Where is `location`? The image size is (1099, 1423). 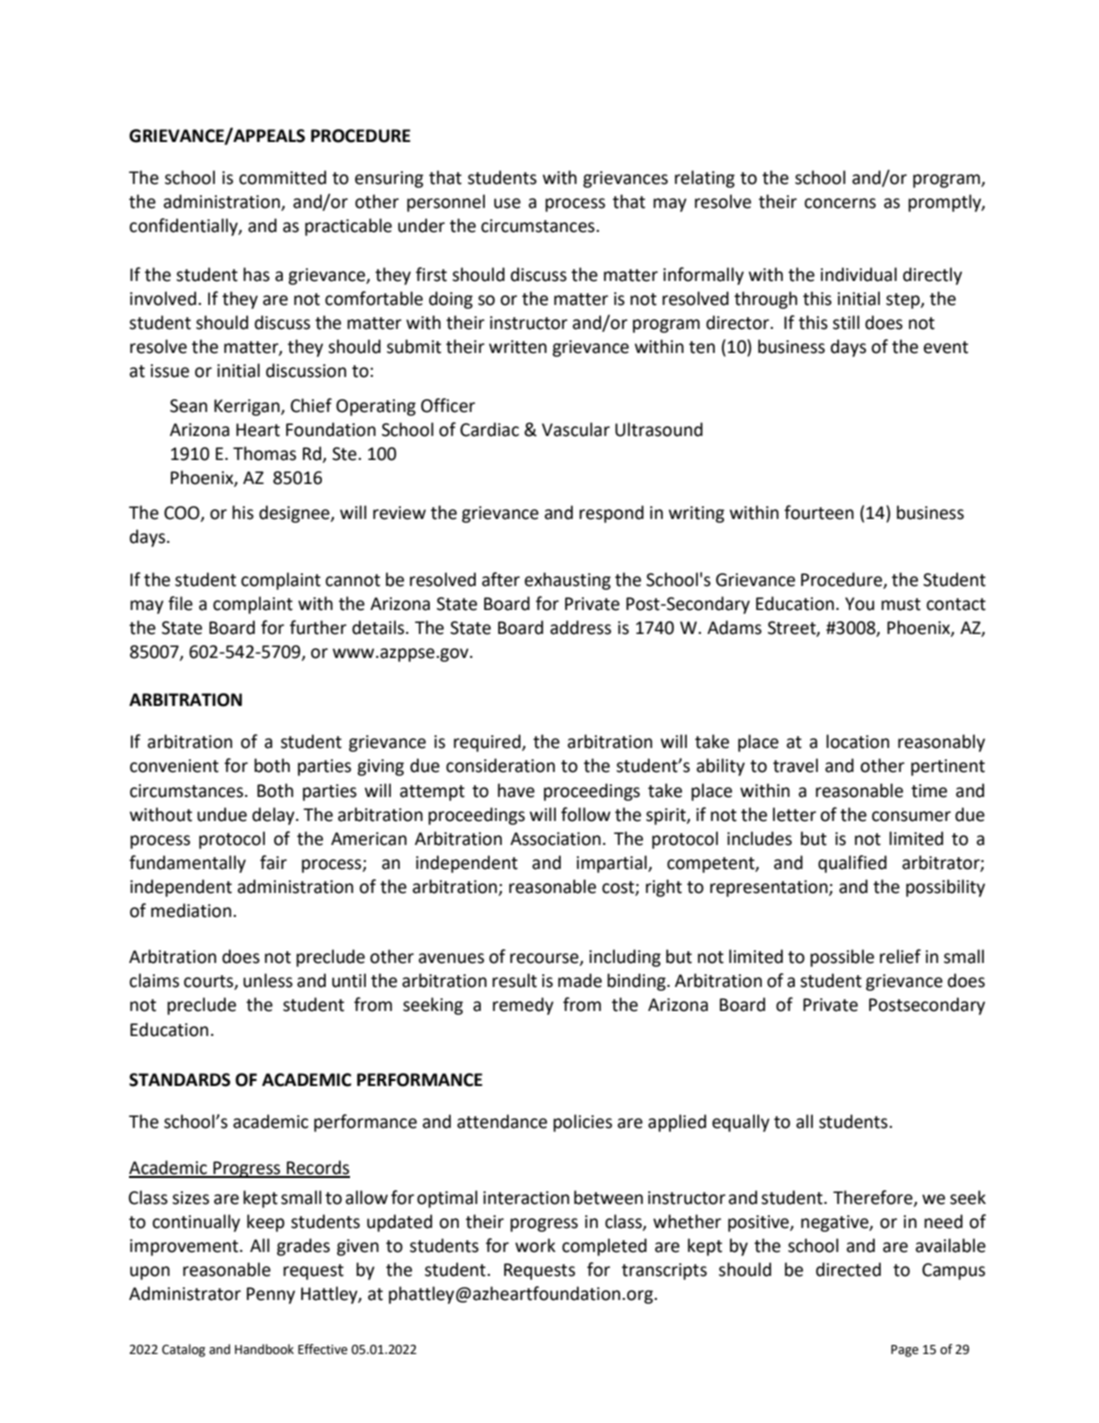
location is located at coordinates (857, 741).
